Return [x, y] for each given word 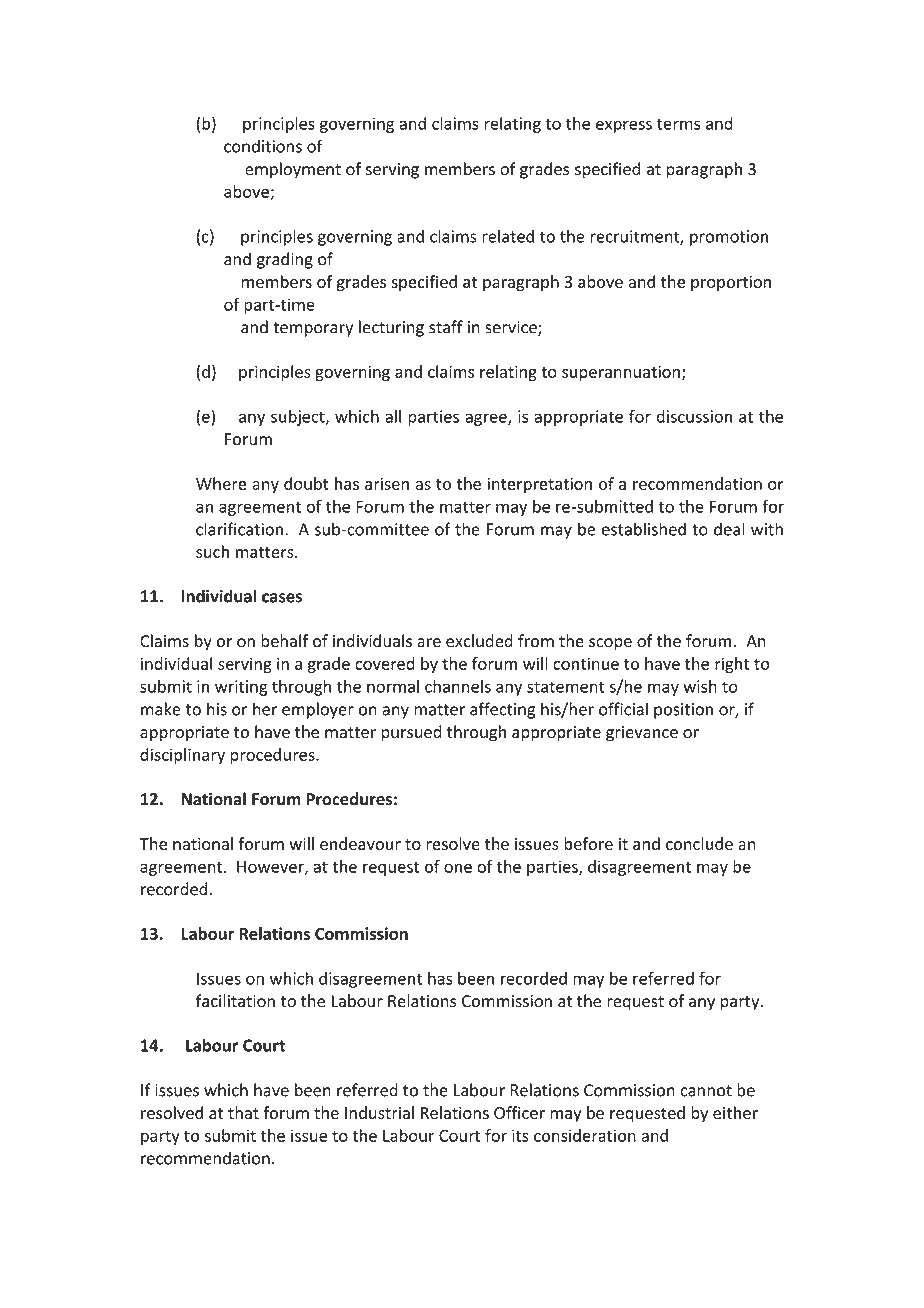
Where [221, 483]
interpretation [540, 485]
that [243, 1112]
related [508, 236]
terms [678, 124]
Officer [519, 1112]
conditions [263, 146]
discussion [694, 416]
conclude [699, 843]
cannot [706, 1091]
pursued [411, 733]
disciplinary [182, 756]
